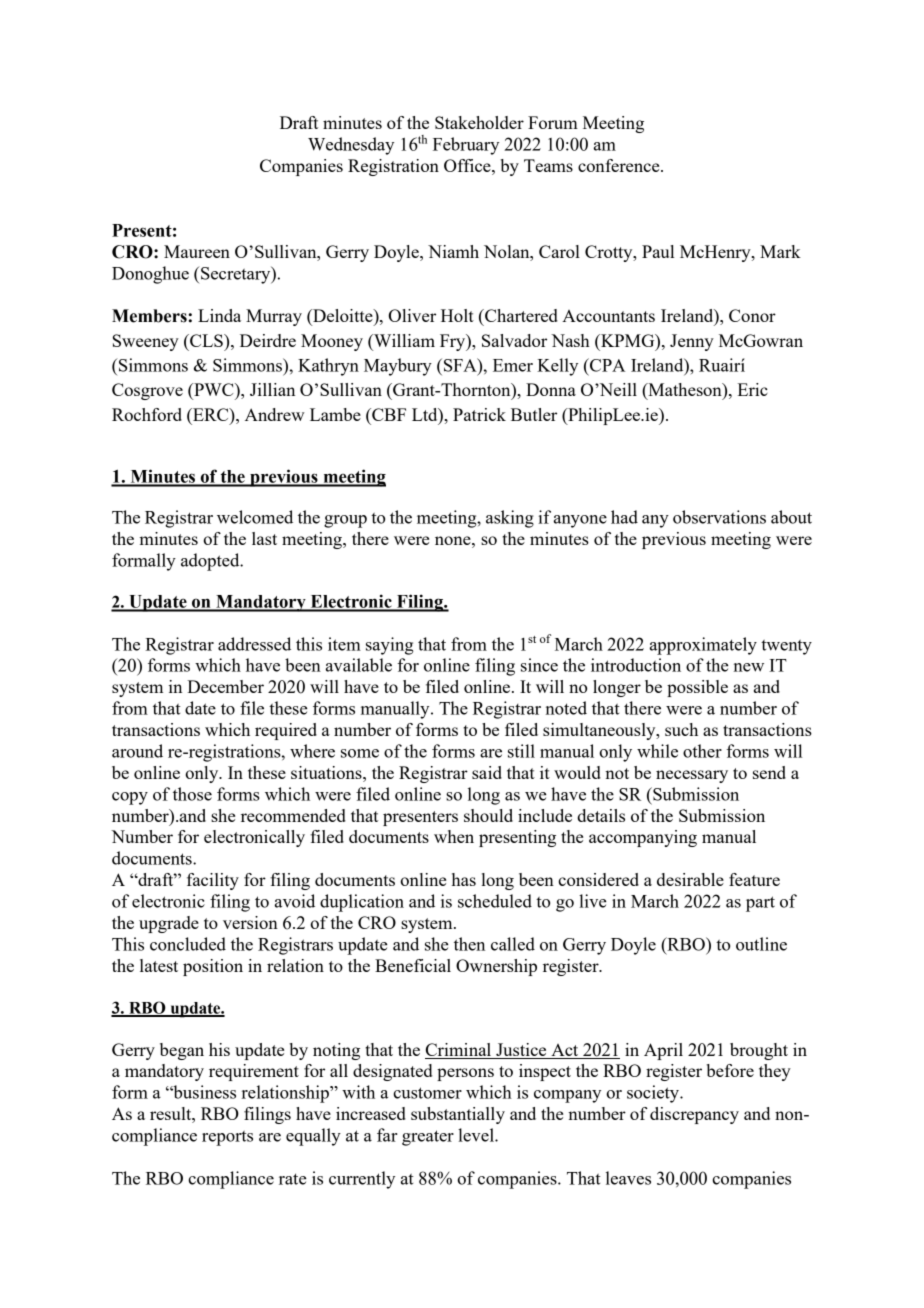  I want to click on Maureen, so click(197, 251).
